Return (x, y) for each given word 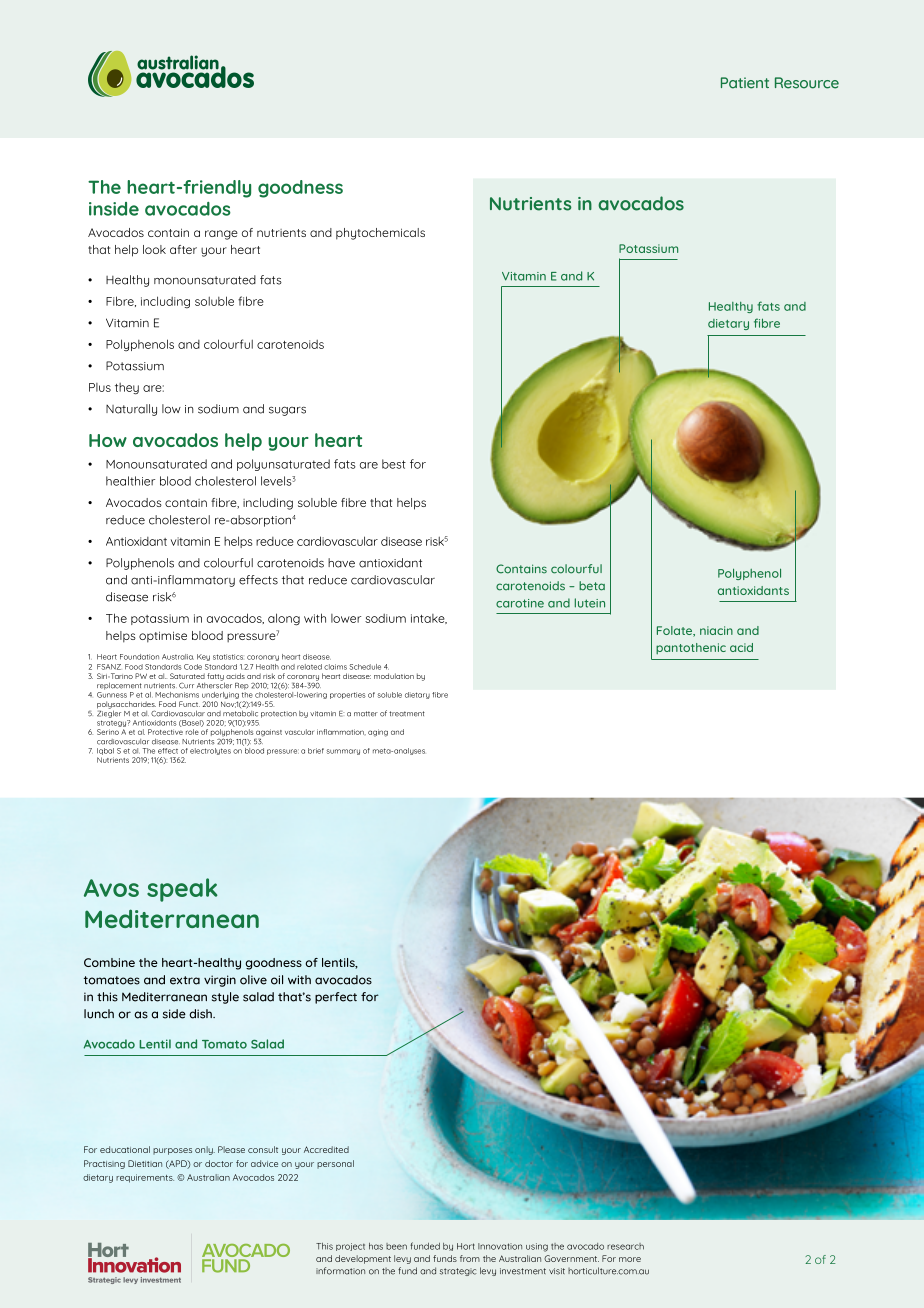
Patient (745, 83)
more (630, 1259)
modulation (394, 676)
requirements (145, 1178)
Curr (186, 686)
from (470, 1258)
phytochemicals (380, 234)
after (183, 249)
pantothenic (691, 648)
